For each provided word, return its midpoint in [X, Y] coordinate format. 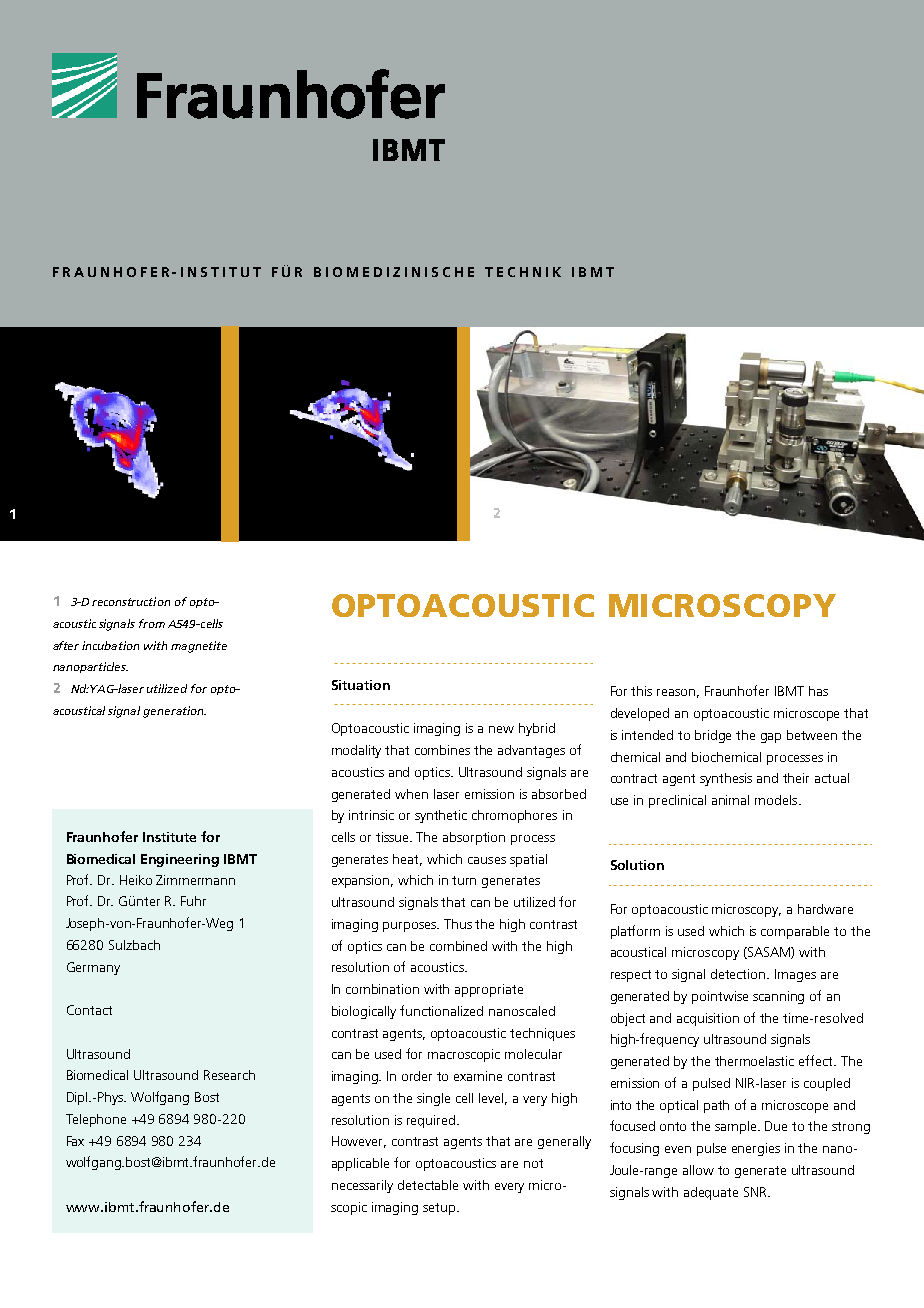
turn [464, 880]
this [641, 691]
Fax [75, 1141]
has [818, 691]
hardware [825, 909]
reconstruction [131, 601]
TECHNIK [523, 272]
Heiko [136, 880]
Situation [361, 685]
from [152, 623]
